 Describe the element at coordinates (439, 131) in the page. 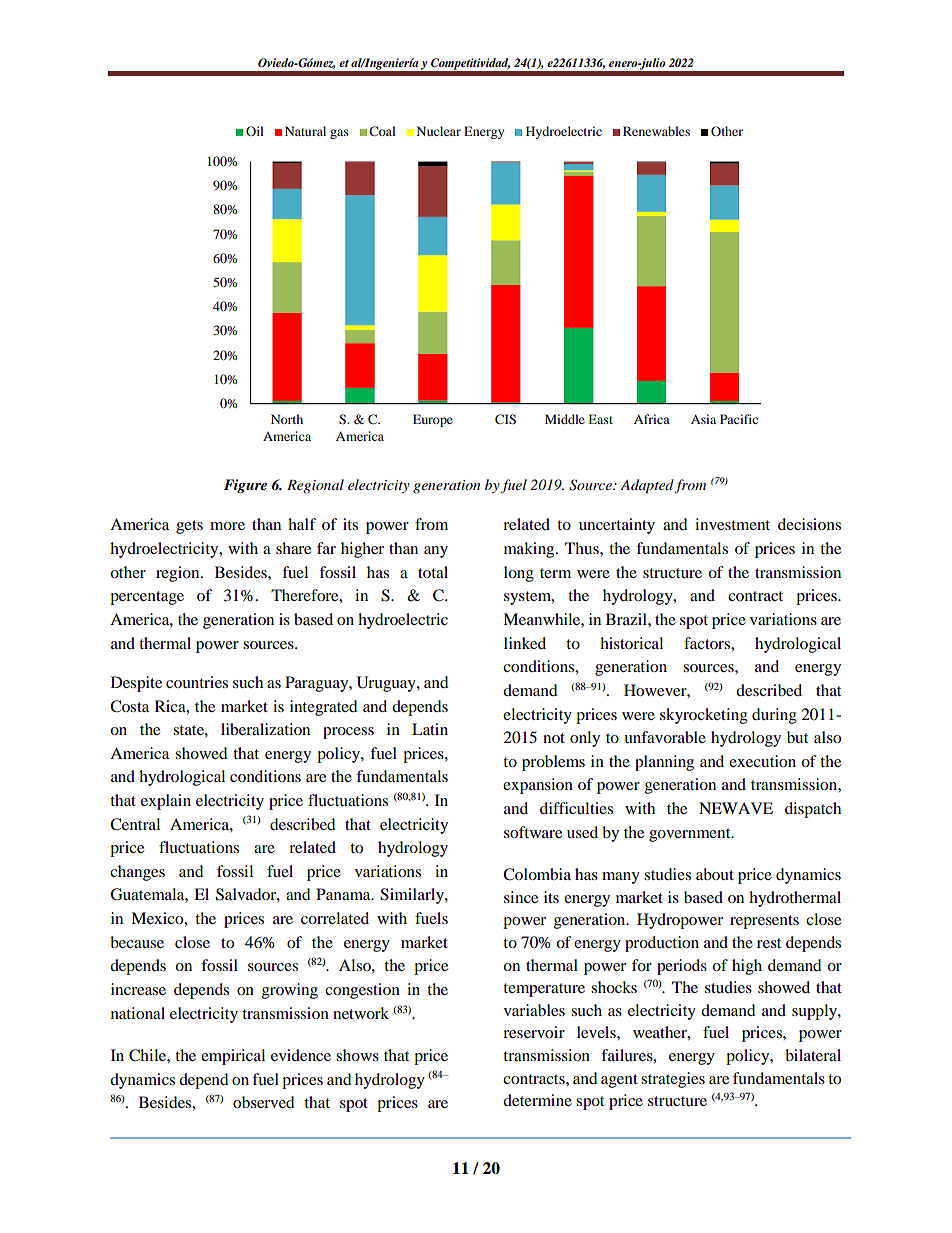

I see `Nuclear` at that location.
